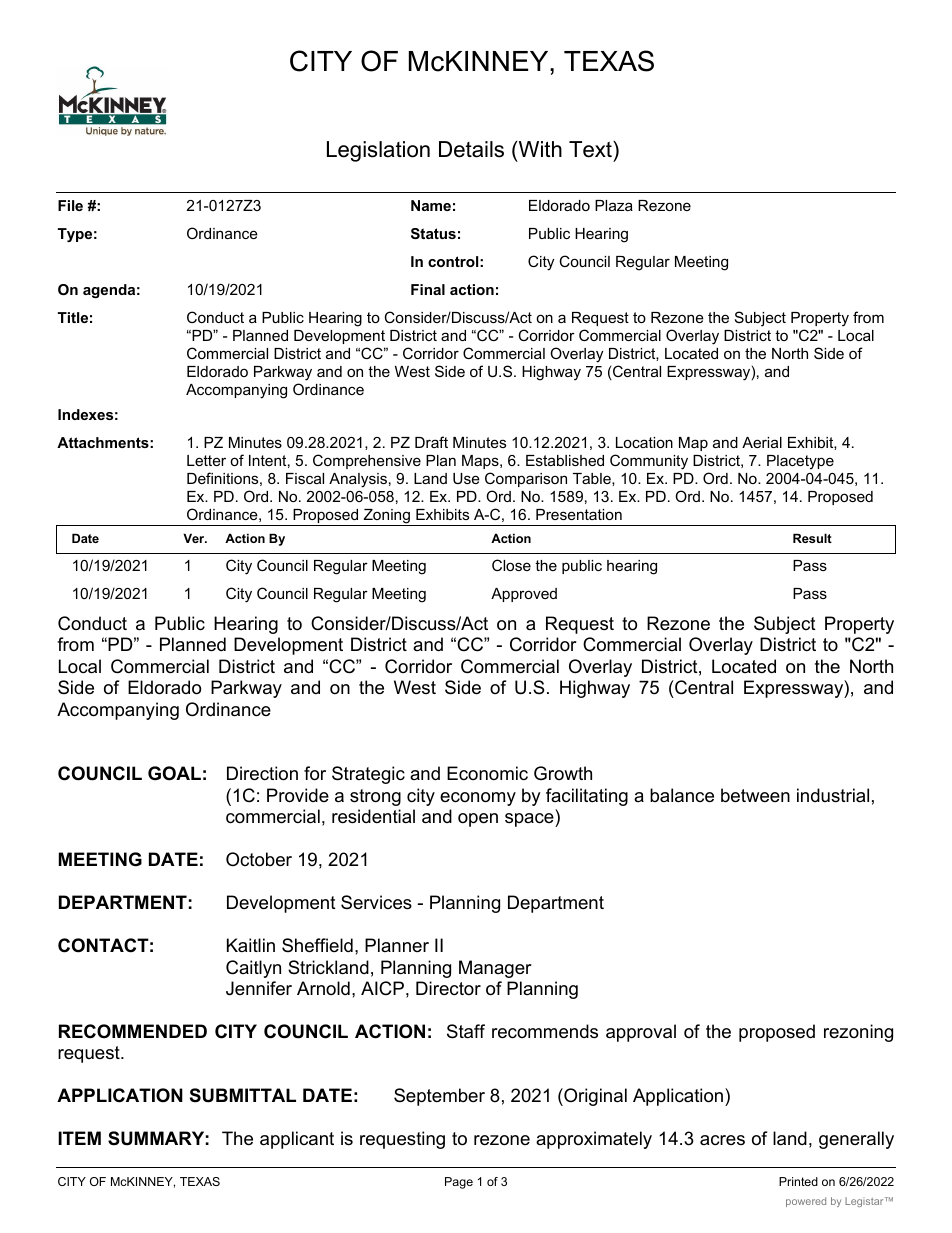 The image size is (952, 1233). I want to click on File, so click(70, 205).
